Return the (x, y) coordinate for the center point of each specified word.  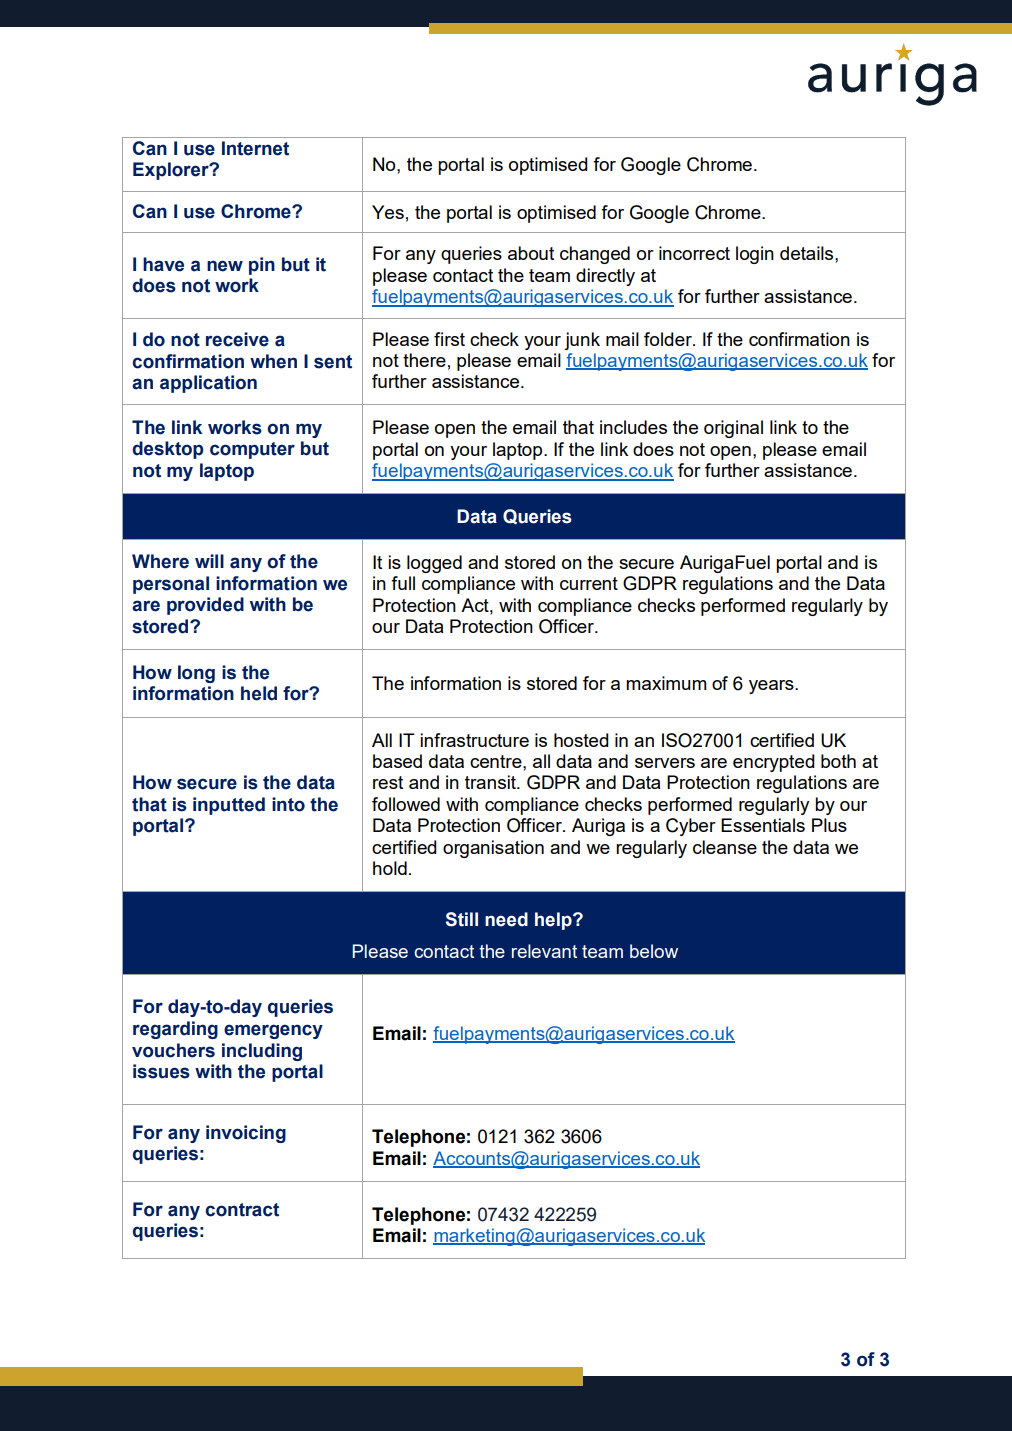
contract (242, 1210)
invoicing (246, 1134)
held (259, 693)
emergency (273, 1031)
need (506, 919)
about (531, 253)
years (772, 687)
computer (252, 450)
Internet (255, 148)
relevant (544, 951)
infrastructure (474, 740)
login (755, 255)
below (654, 951)
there (424, 360)
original (733, 429)
